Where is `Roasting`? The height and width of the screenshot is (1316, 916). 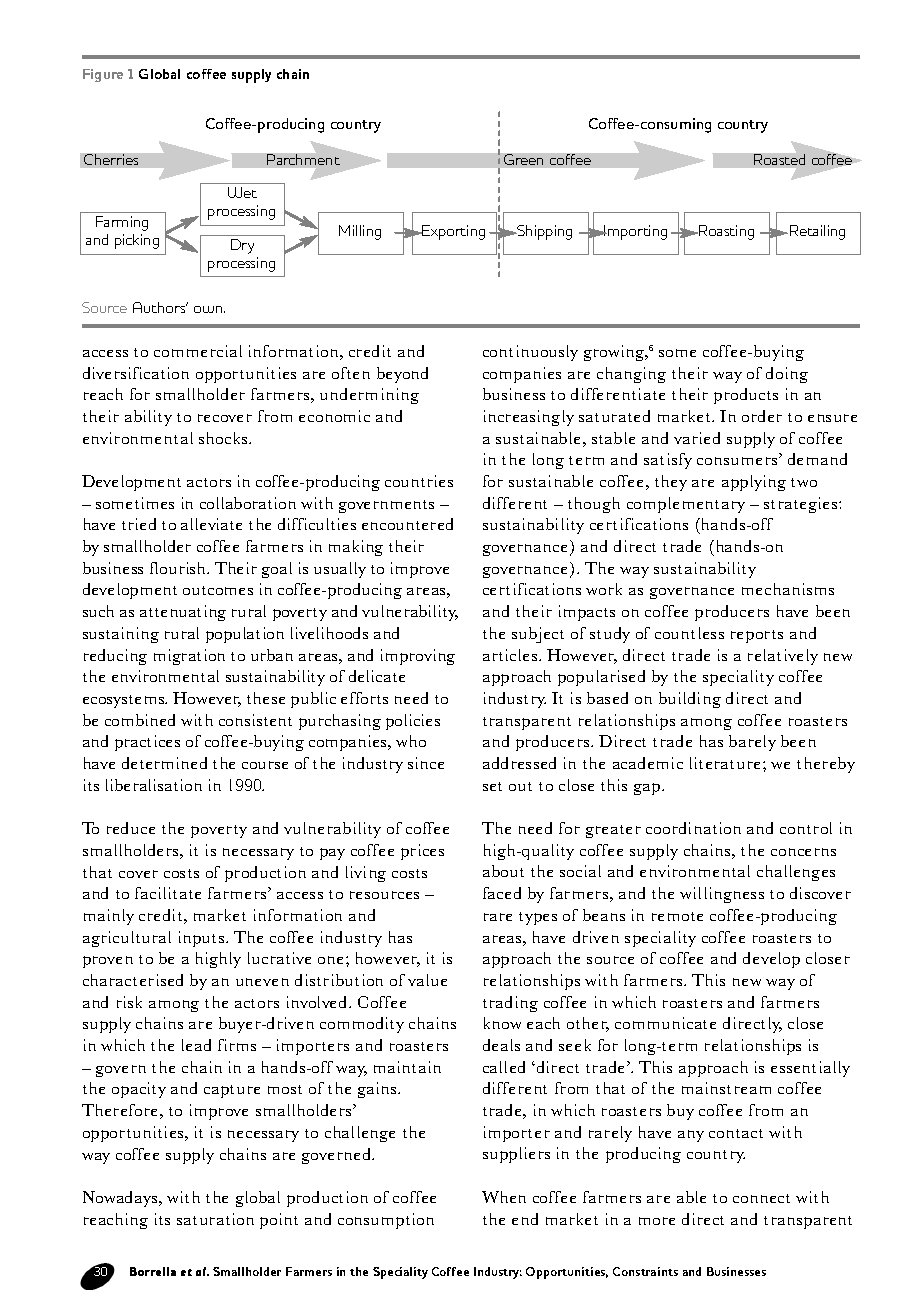
Roasting is located at coordinates (725, 232).
